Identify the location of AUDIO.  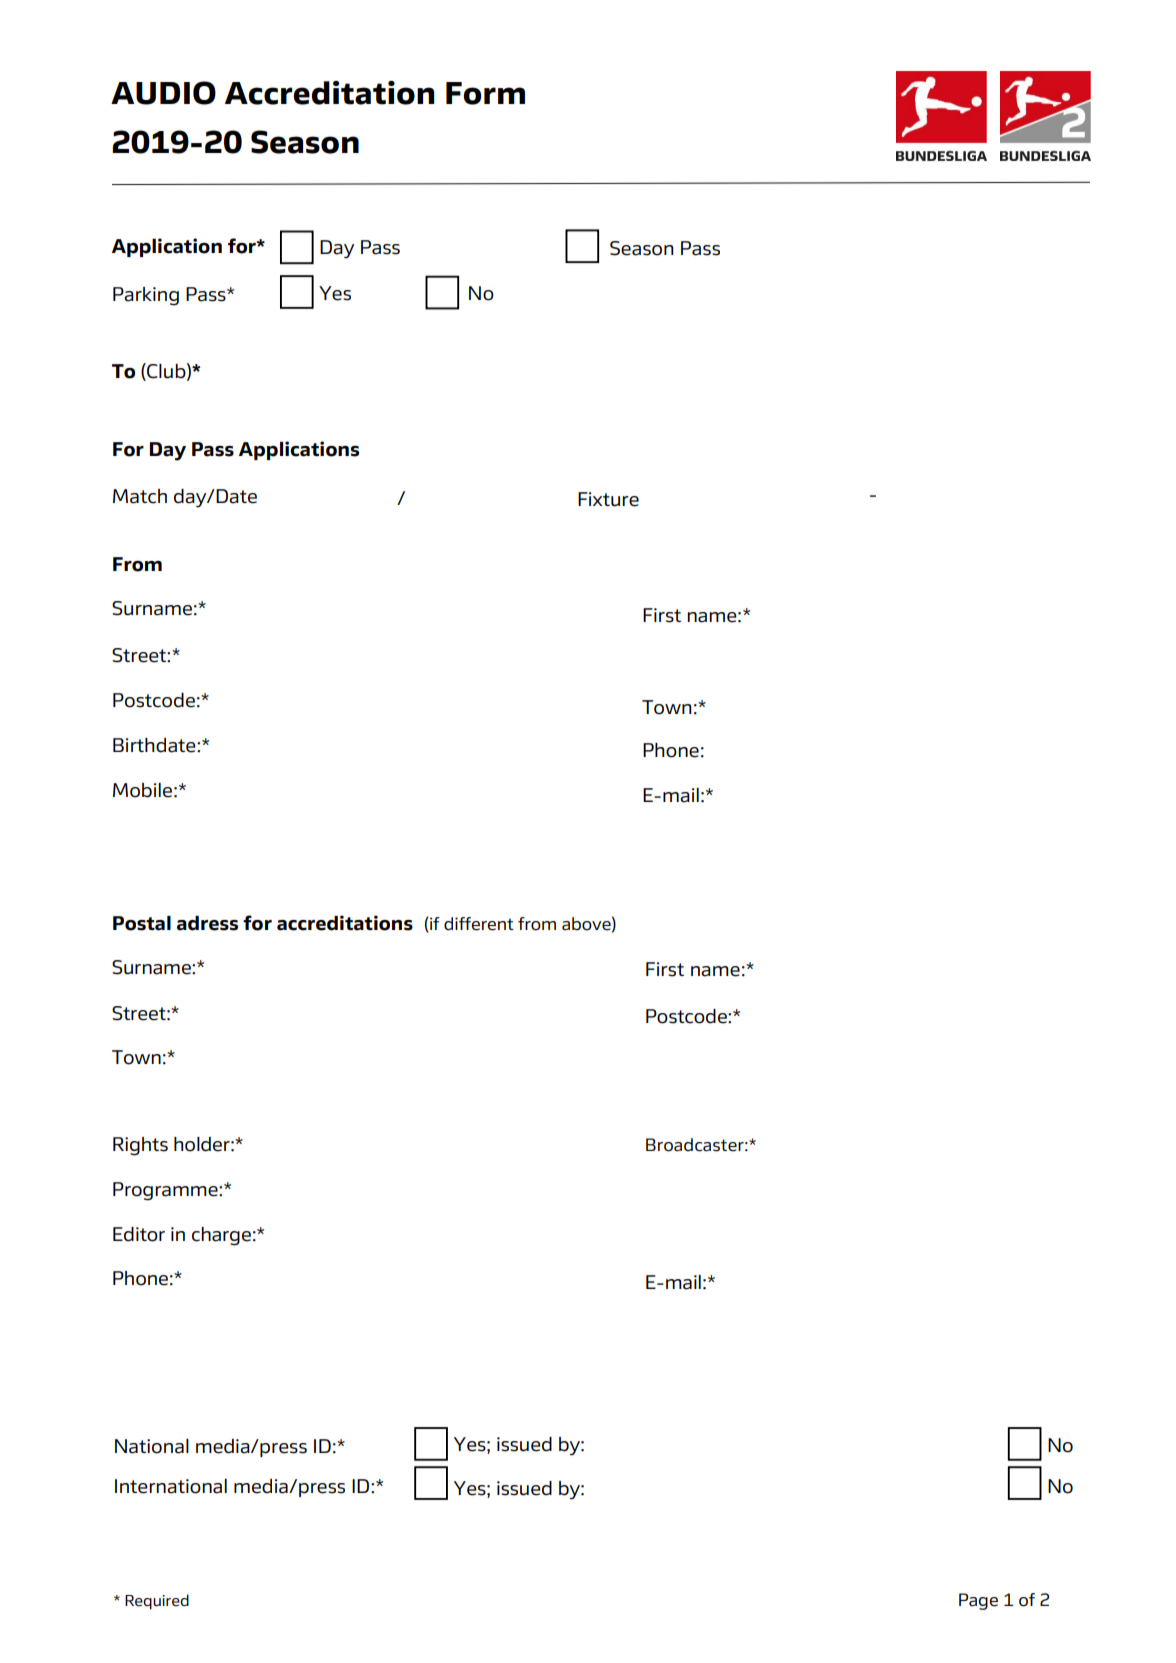
(163, 93).
